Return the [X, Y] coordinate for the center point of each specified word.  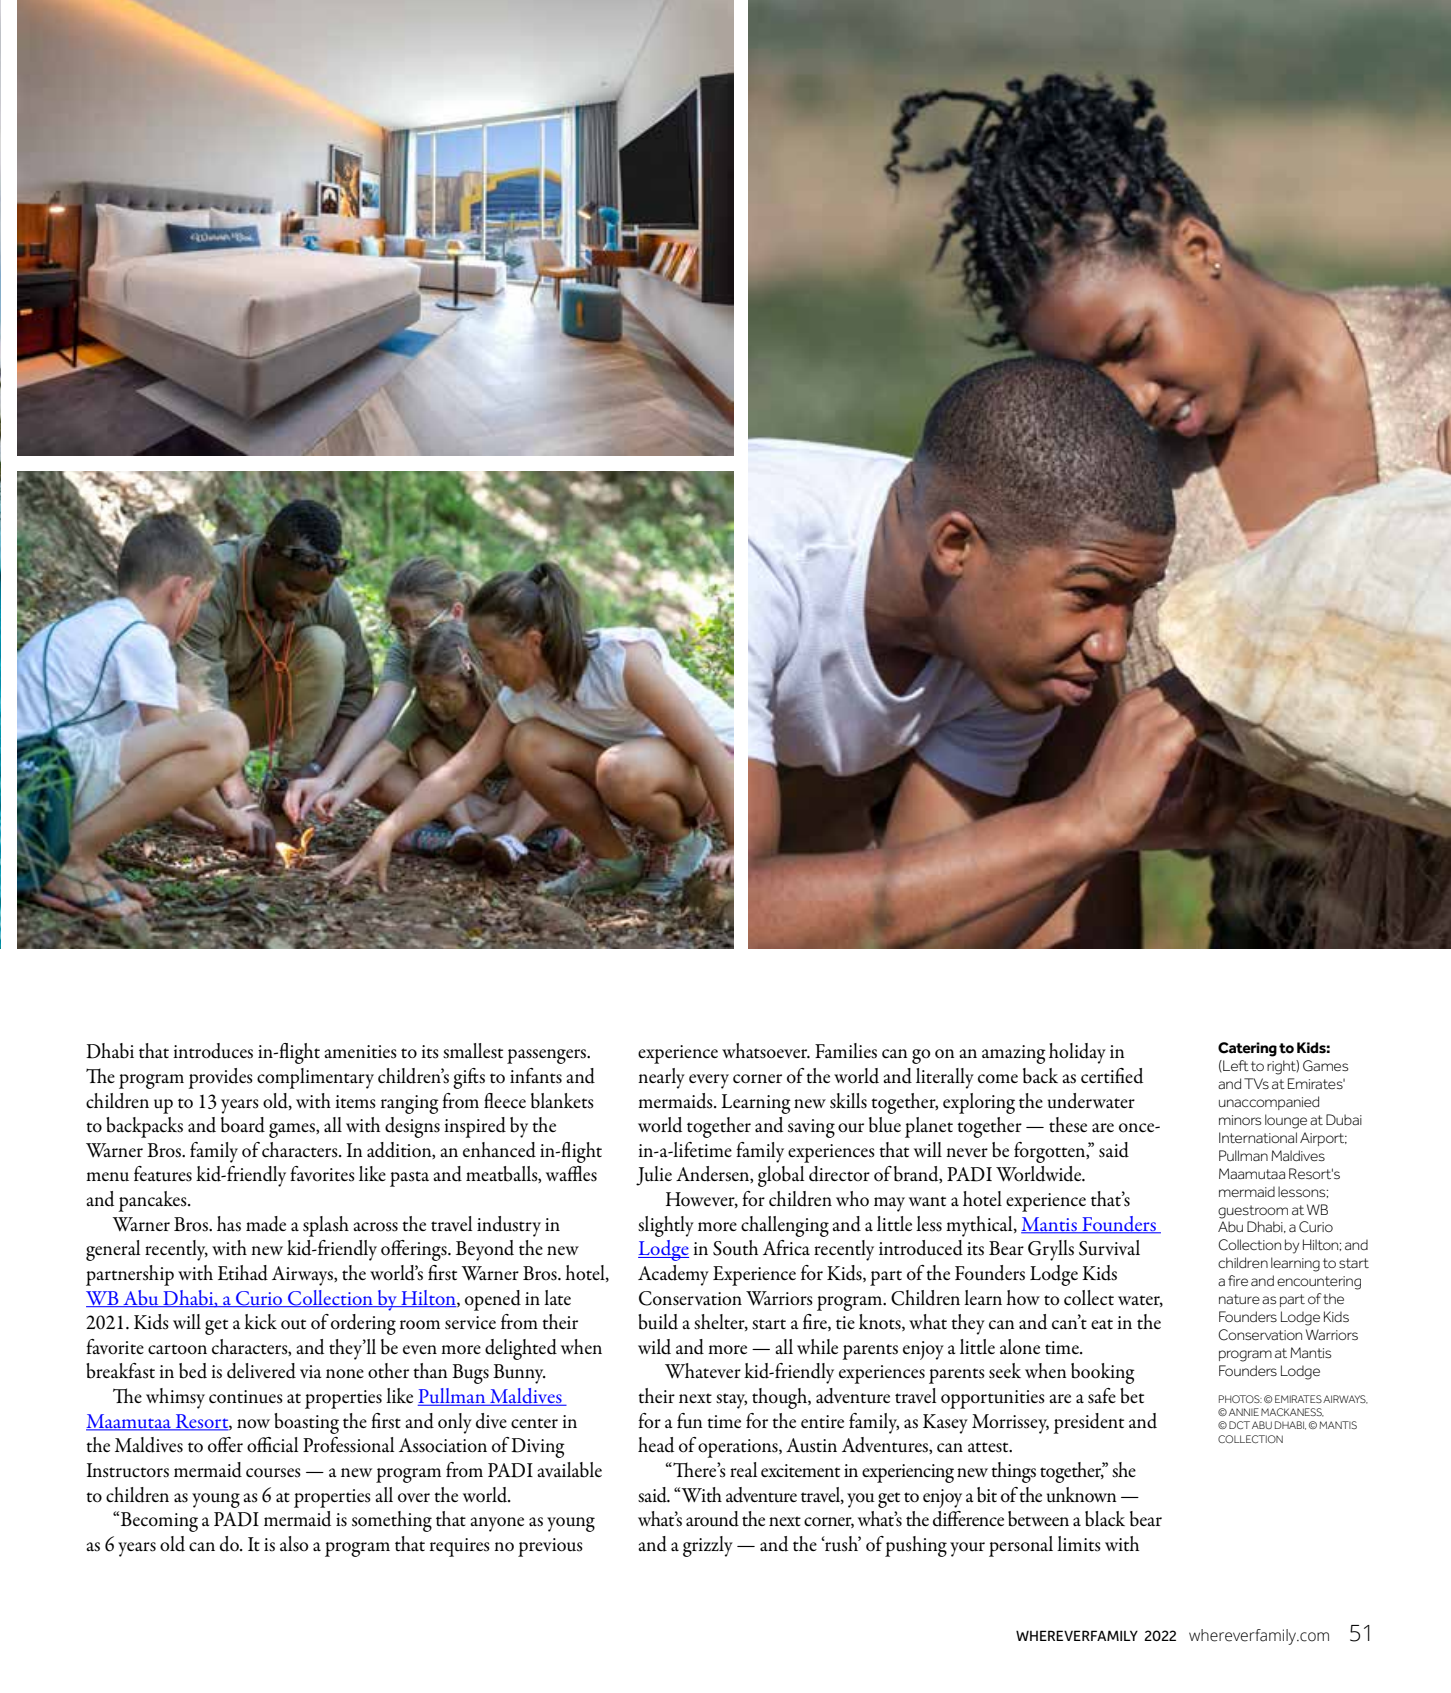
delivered [261, 1371]
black [1105, 1519]
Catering [1247, 1049]
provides [221, 1078]
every [709, 1081]
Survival [1109, 1248]
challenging [785, 1226]
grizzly [708, 1546]
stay [731, 1401]
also [294, 1544]
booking [1103, 1373]
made [266, 1224]
